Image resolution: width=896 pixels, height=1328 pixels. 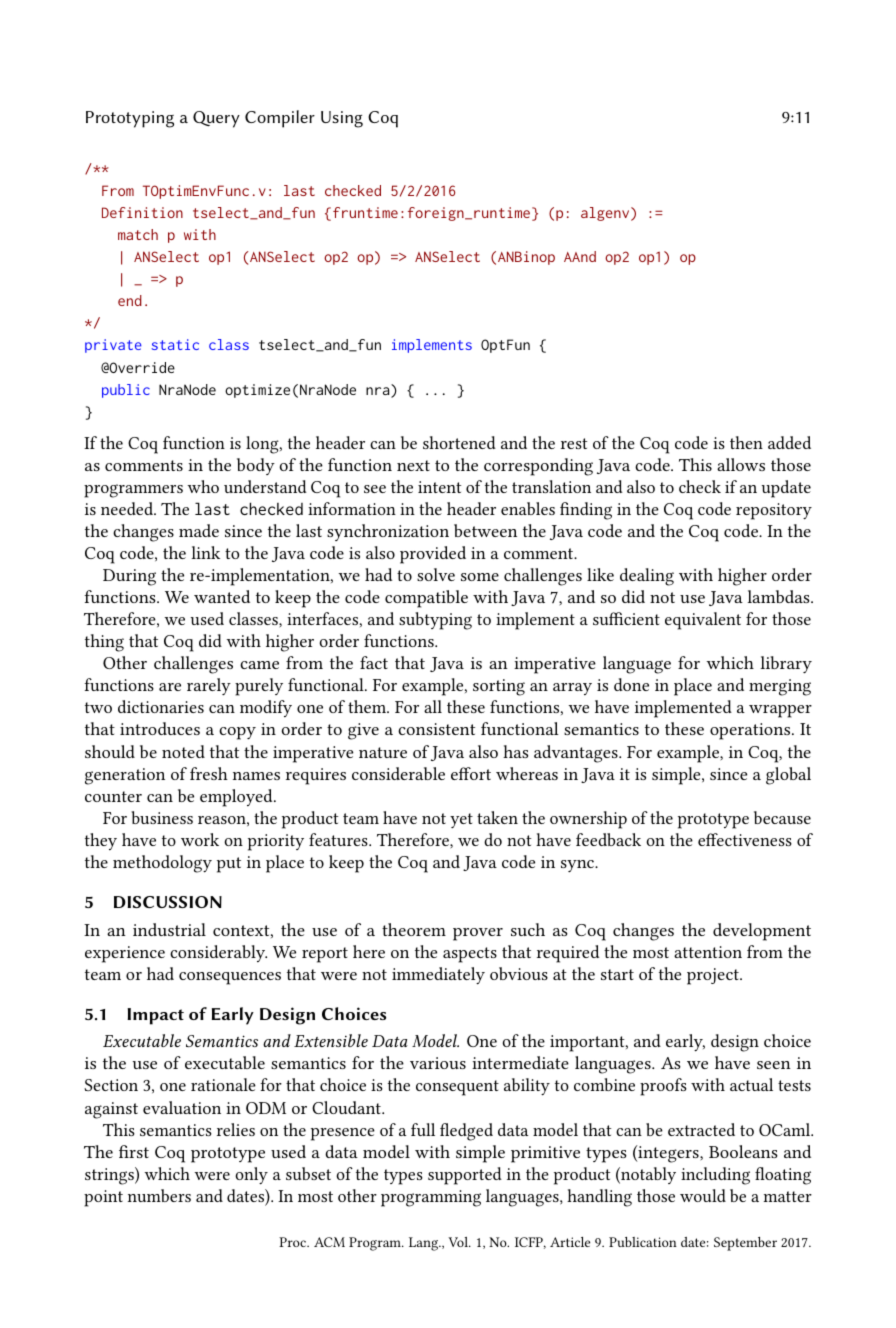 What do you see at coordinates (203, 486) in the screenshot?
I see `who` at bounding box center [203, 486].
